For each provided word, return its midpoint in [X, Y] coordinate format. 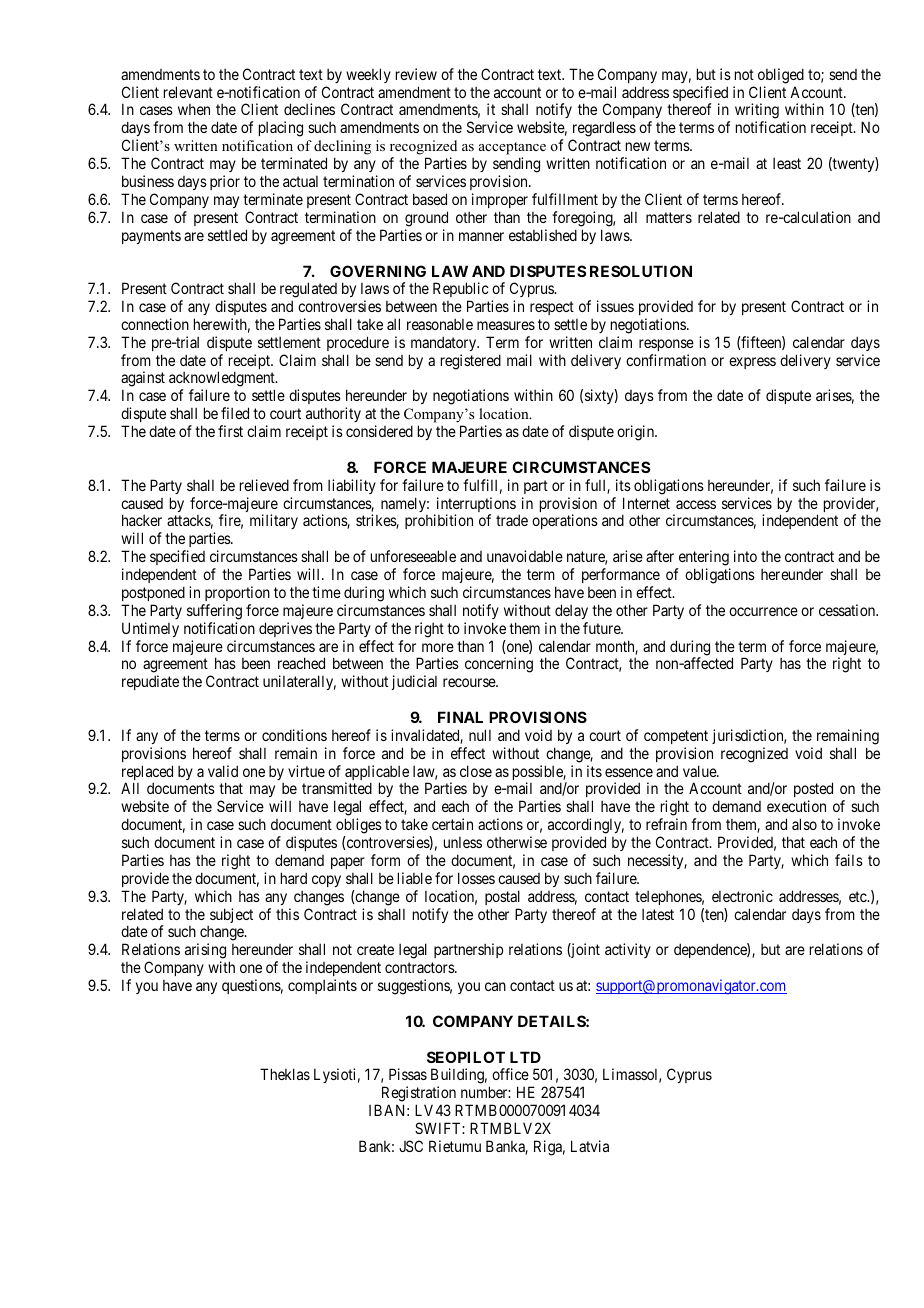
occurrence [763, 611]
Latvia [590, 1146]
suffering [214, 612]
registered [471, 362]
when [194, 109]
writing [757, 112]
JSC [411, 1146]
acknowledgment [223, 380]
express [752, 363]
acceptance [512, 150]
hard [294, 878]
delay [571, 611]
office [510, 1074]
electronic [742, 896]
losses [476, 878]
